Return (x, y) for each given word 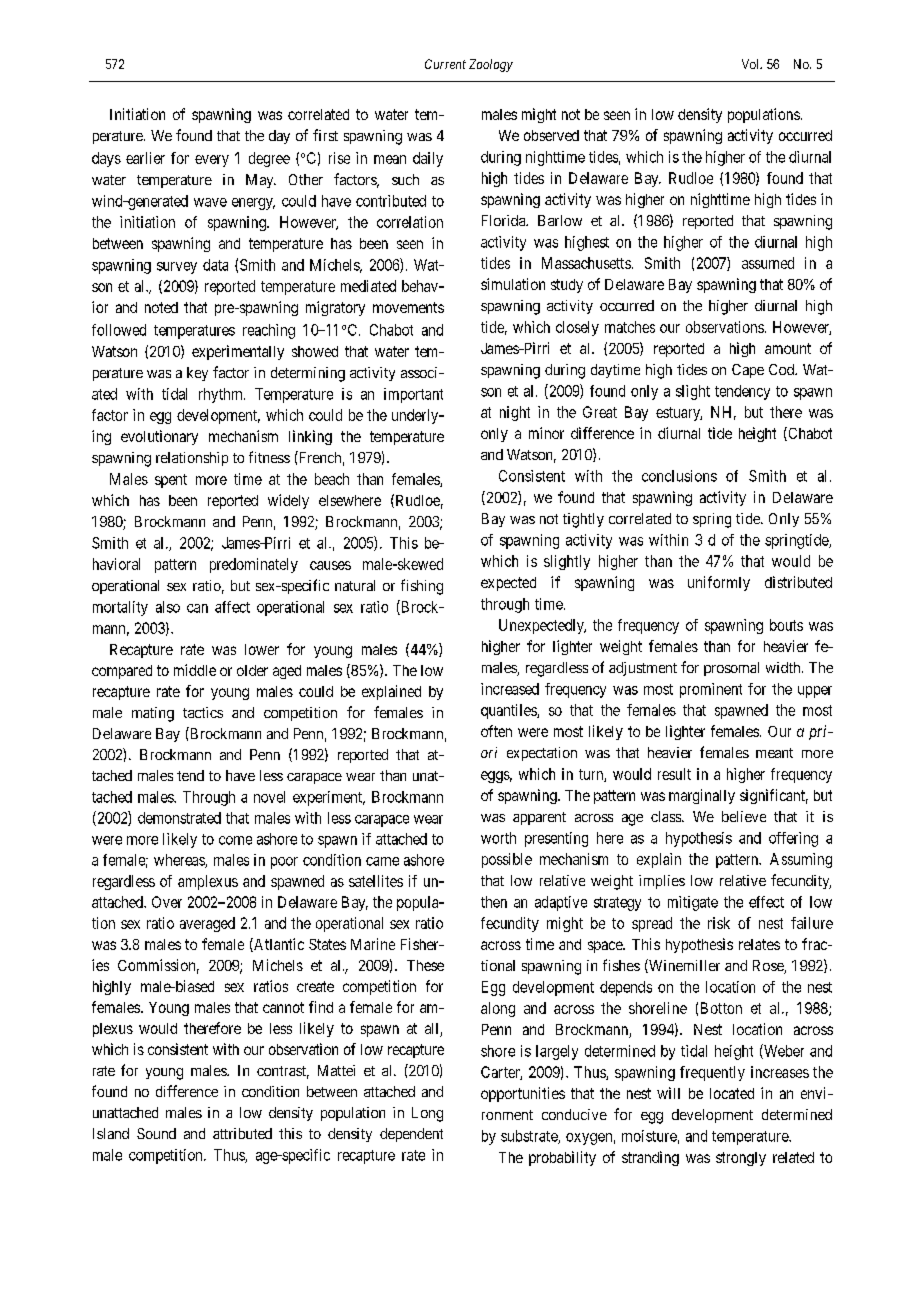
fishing (422, 587)
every (212, 161)
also (168, 607)
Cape (748, 371)
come (235, 840)
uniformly (719, 583)
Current (445, 64)
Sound (156, 1133)
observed (551, 135)
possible (507, 860)
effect (766, 902)
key (197, 374)
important (413, 395)
